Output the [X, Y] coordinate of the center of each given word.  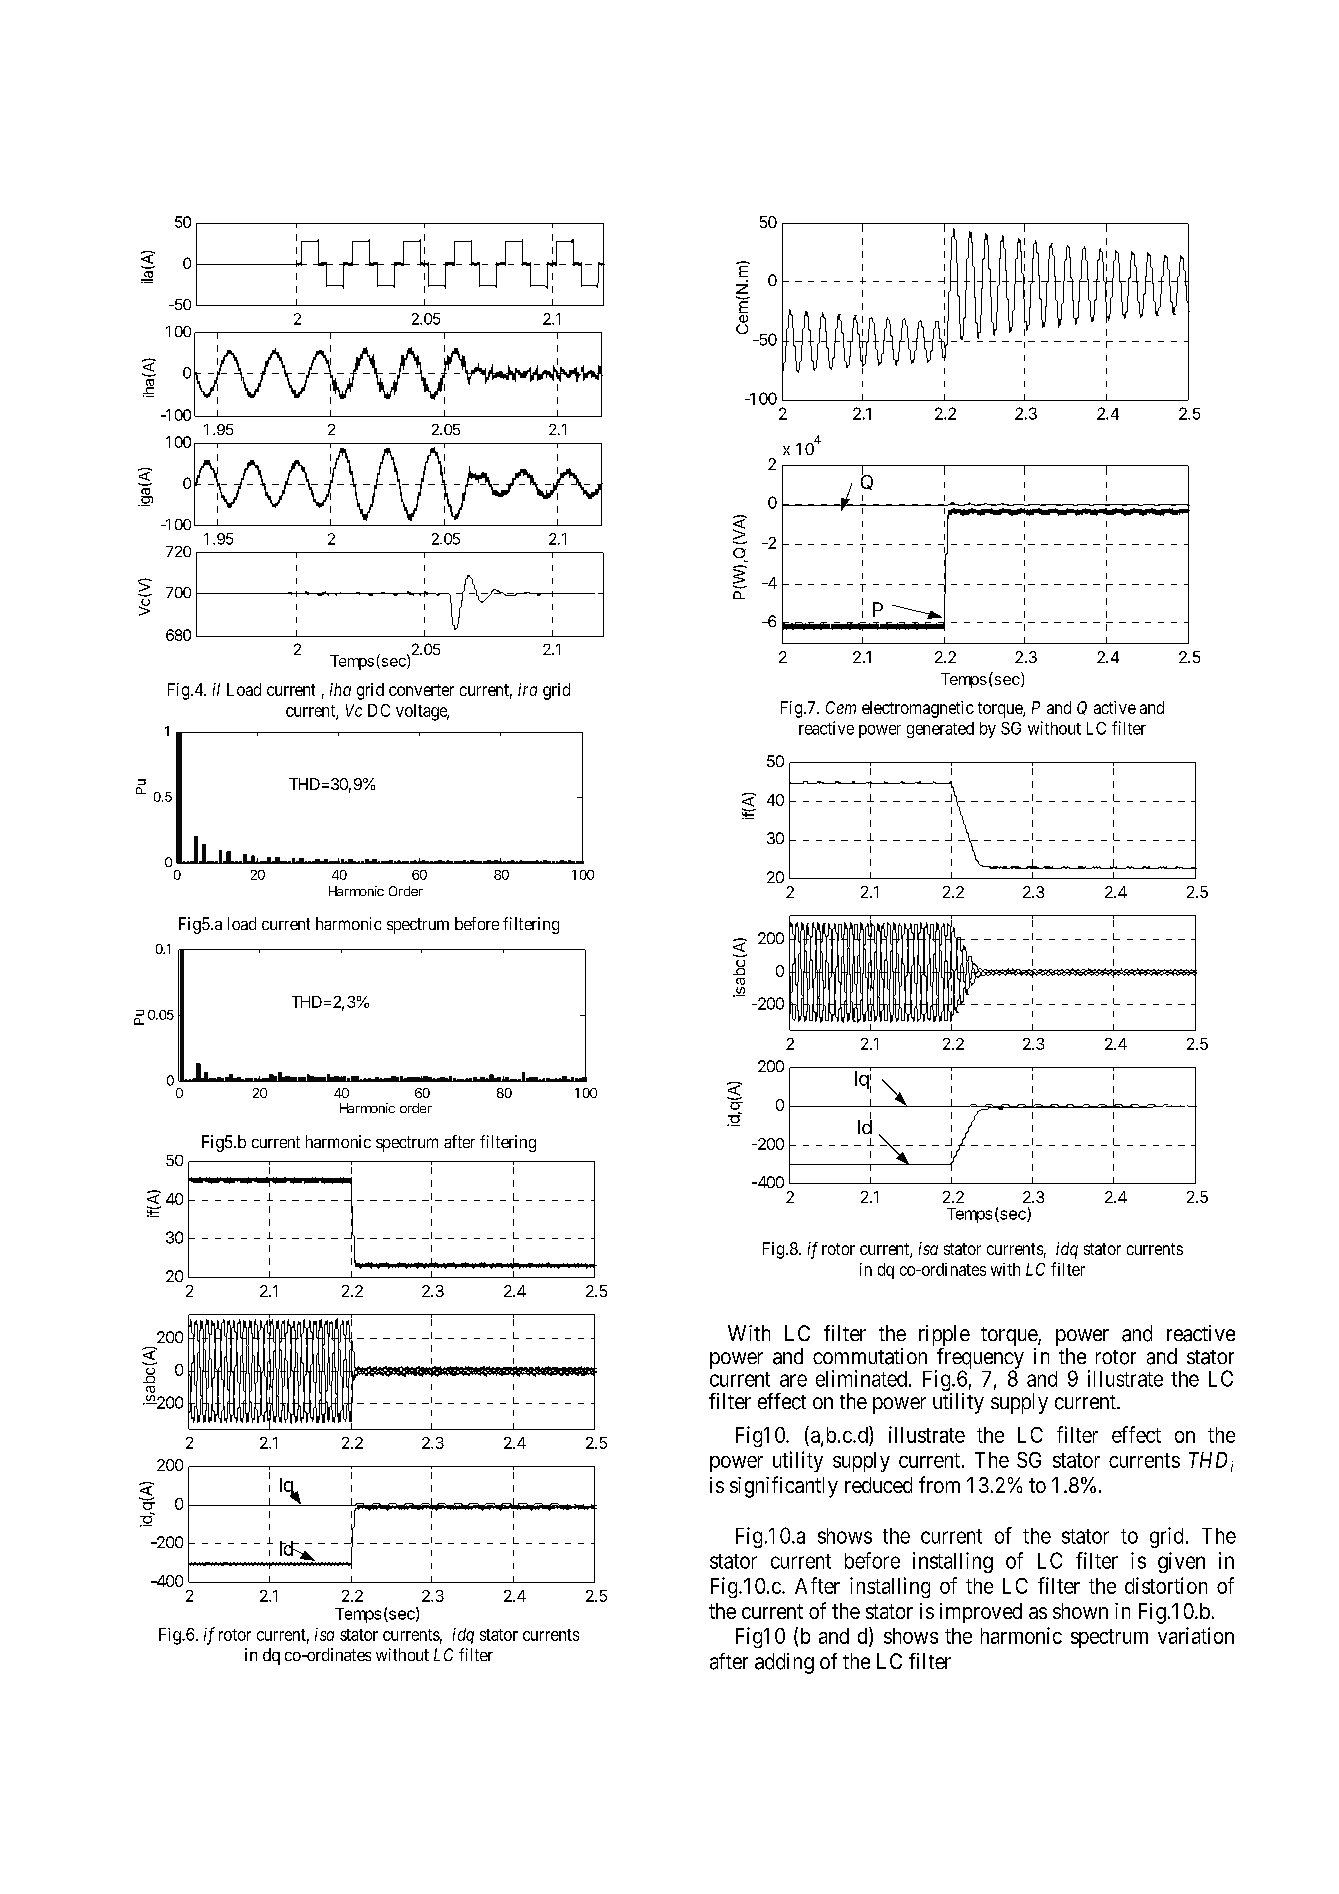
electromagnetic [918, 709]
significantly [784, 1487]
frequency [979, 1359]
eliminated [861, 1378]
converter [421, 690]
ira [527, 689]
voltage [422, 712]
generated [940, 730]
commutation [870, 1356]
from [939, 1484]
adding [784, 1663]
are [793, 1380]
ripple [944, 1335]
